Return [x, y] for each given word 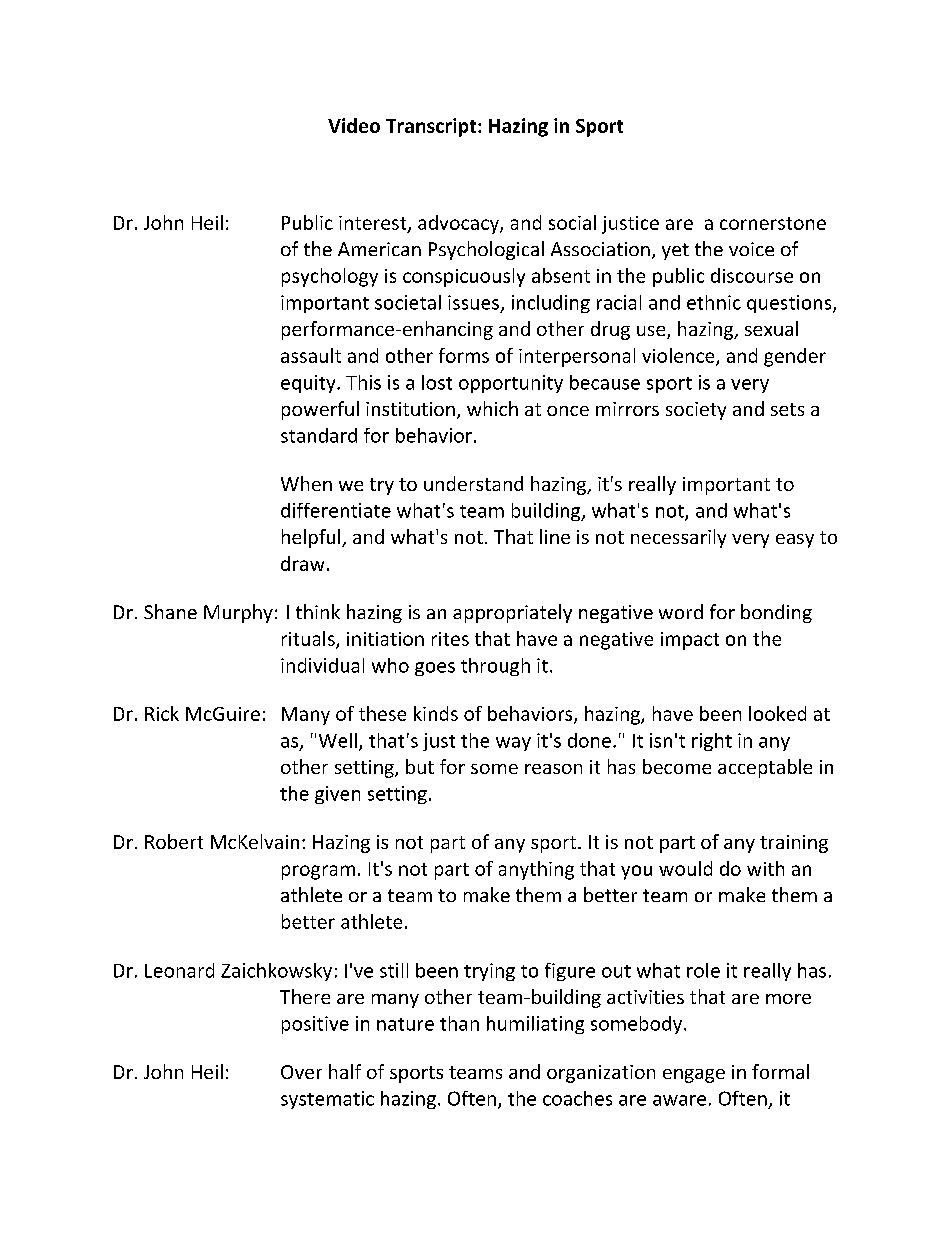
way [513, 744]
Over [301, 1072]
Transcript [432, 127]
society [696, 411]
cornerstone [773, 223]
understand [473, 483]
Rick [162, 713]
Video [354, 125]
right [712, 742]
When [306, 483]
